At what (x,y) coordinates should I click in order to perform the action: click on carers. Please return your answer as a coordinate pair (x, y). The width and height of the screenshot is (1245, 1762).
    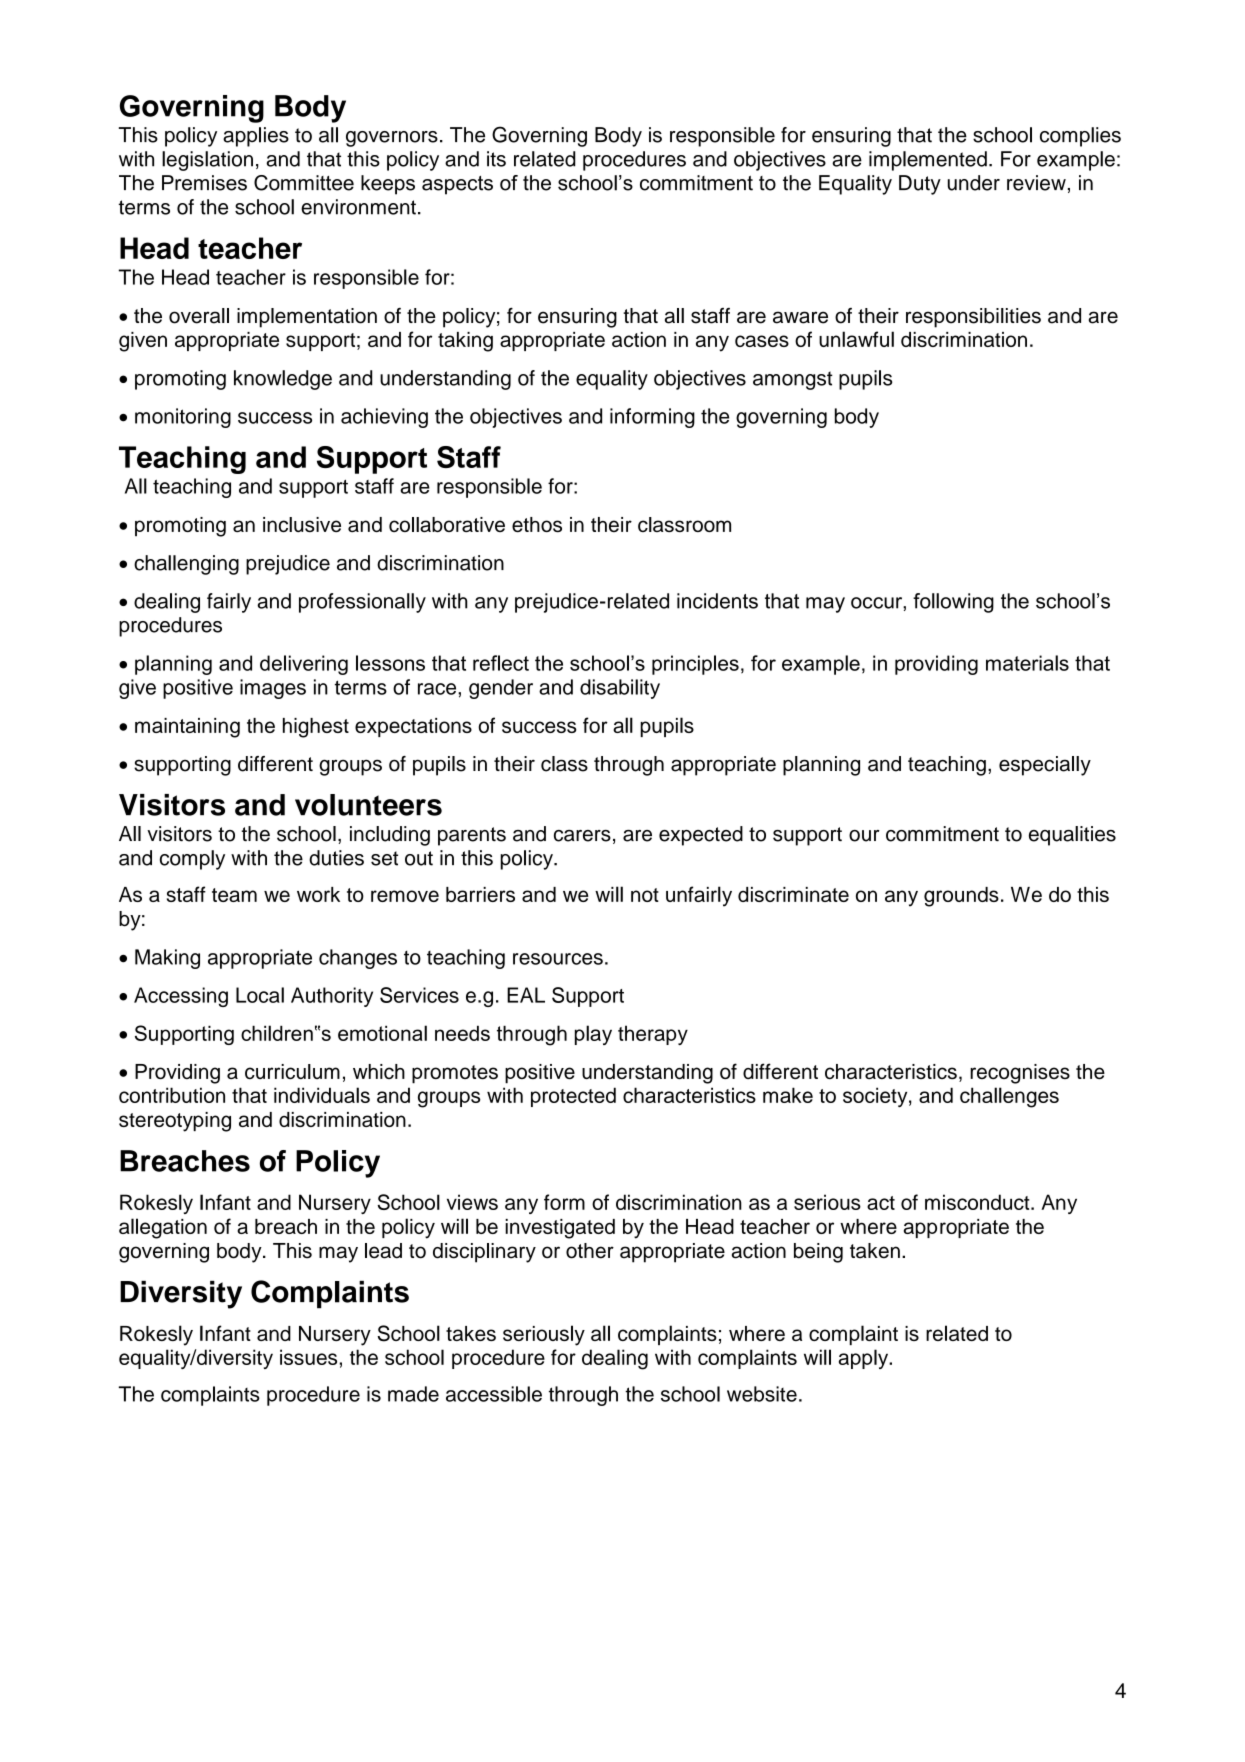
    Looking at the image, I should click on (582, 836).
